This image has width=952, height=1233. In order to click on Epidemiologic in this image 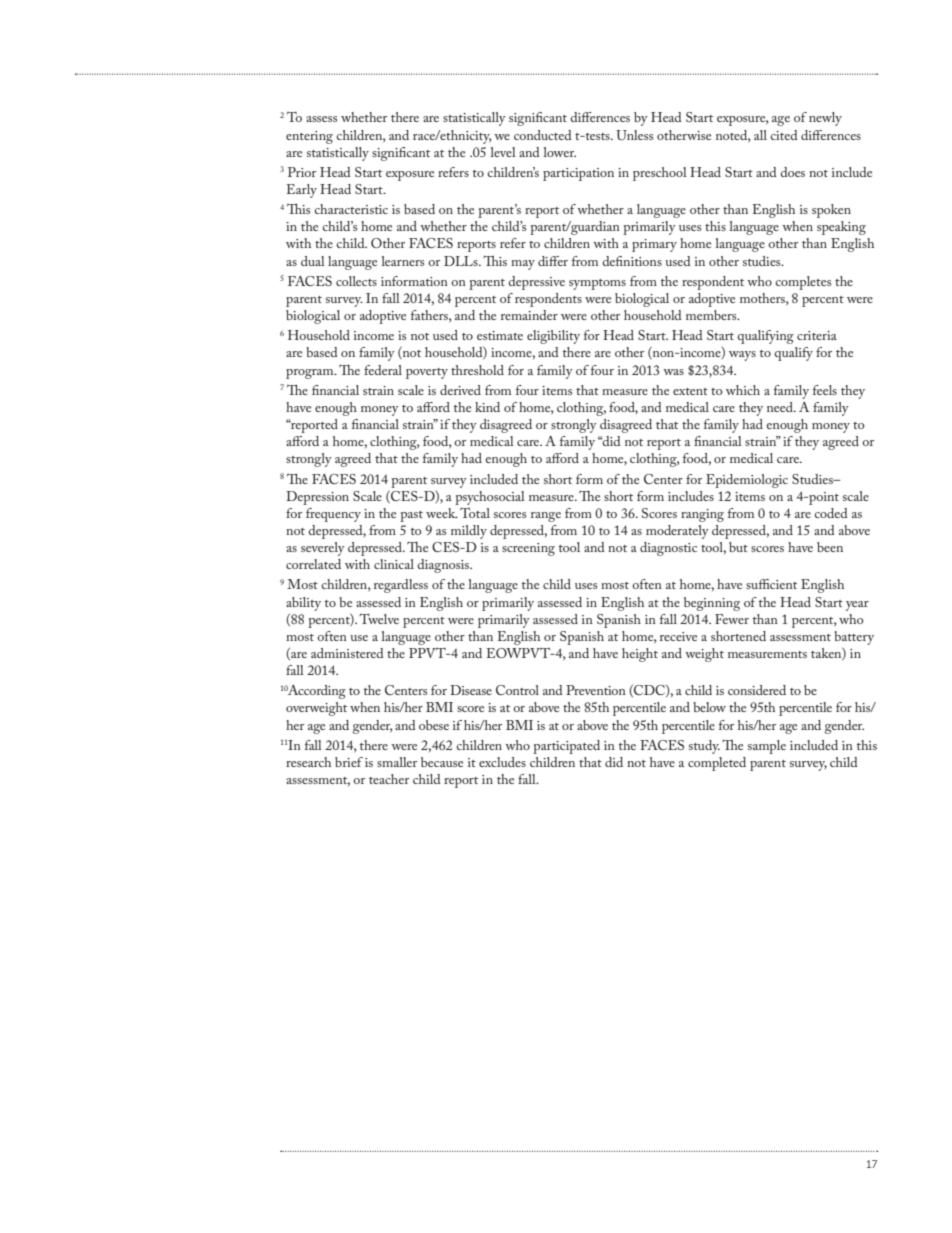, I will do `click(747, 481)`.
